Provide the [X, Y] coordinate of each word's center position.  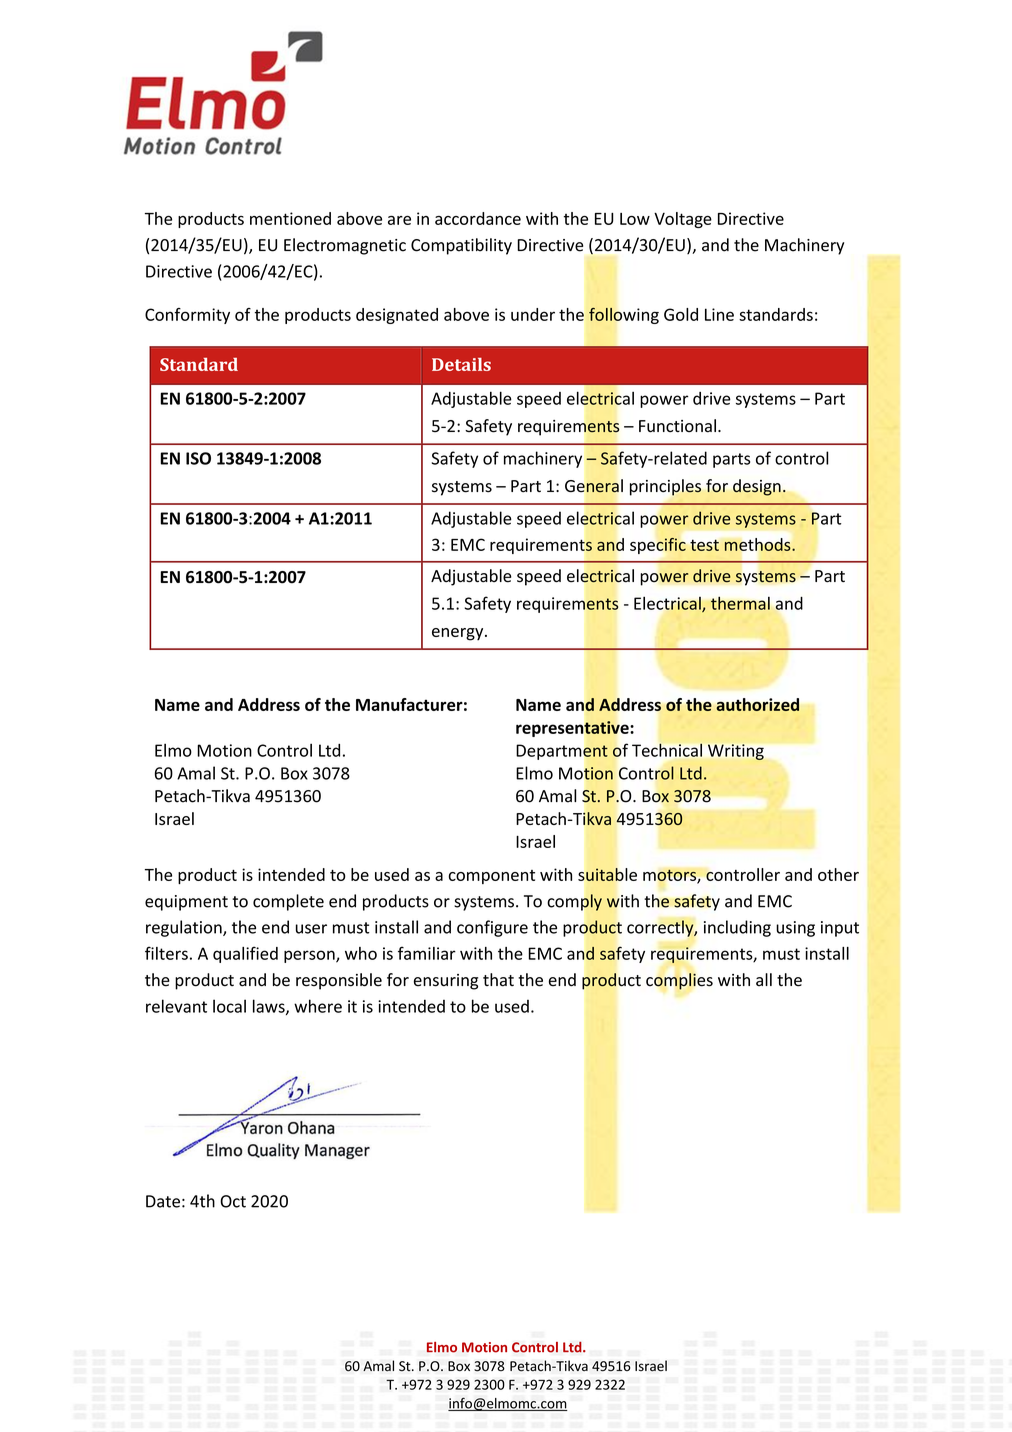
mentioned [290, 218]
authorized [757, 704]
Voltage [683, 220]
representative [573, 729]
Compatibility [461, 246]
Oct [233, 1201]
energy [459, 634]
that [498, 980]
